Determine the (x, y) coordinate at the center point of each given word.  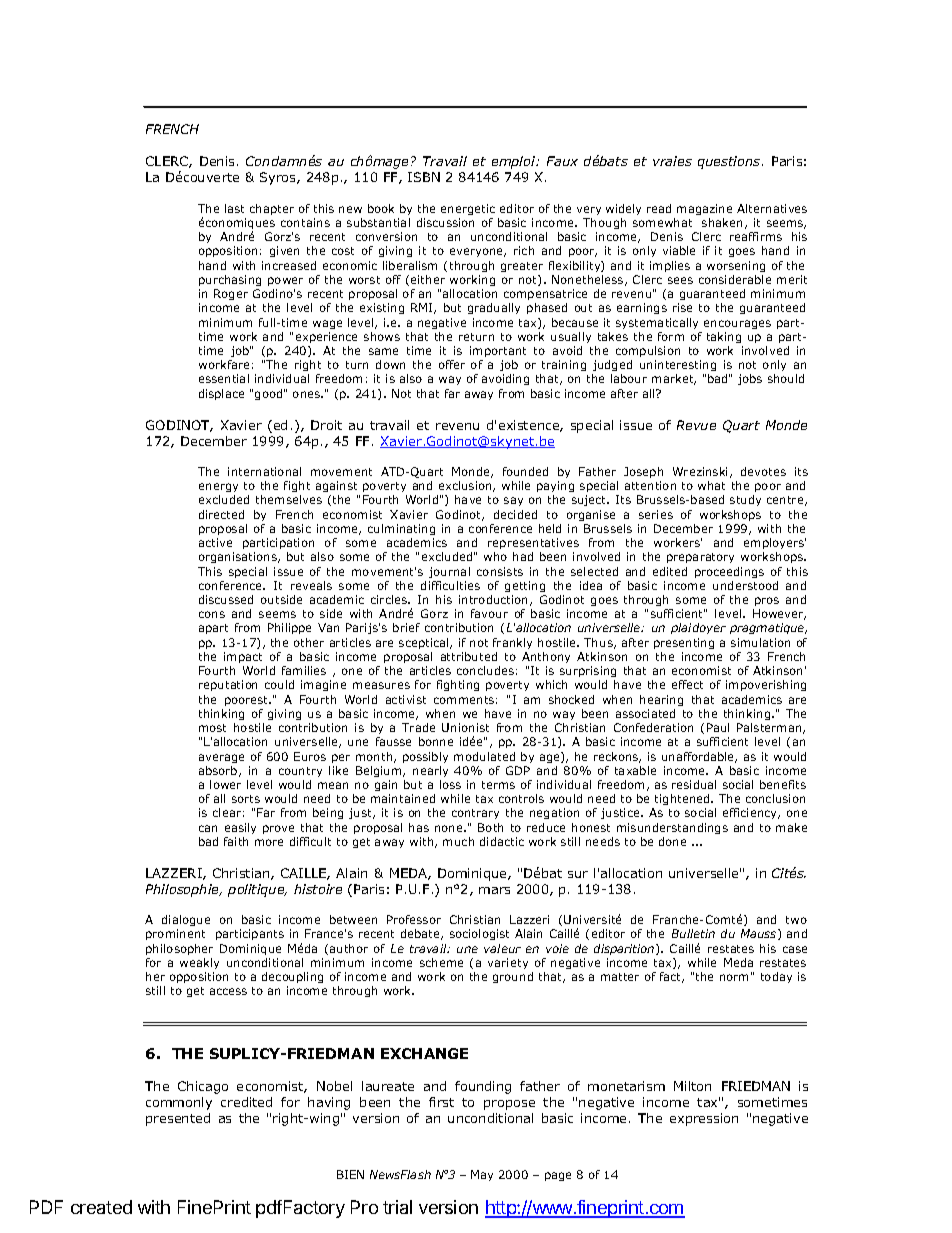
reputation (228, 685)
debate (421, 934)
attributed (469, 656)
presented (178, 1119)
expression (704, 1119)
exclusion (466, 486)
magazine (704, 209)
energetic (468, 209)
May (482, 1175)
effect (687, 684)
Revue (696, 425)
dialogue (186, 922)
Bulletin (693, 933)
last (234, 208)
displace (221, 394)
